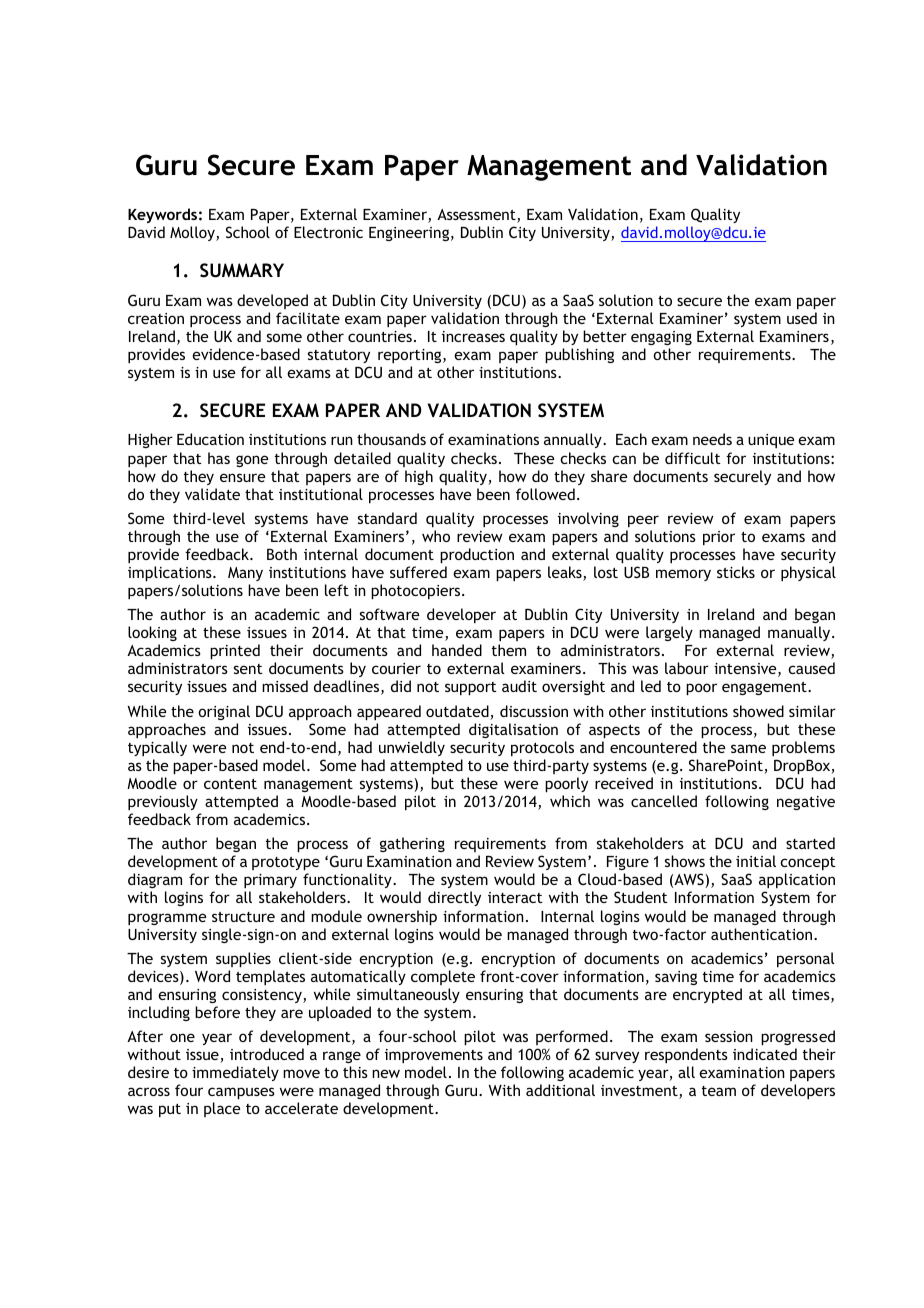 The image size is (924, 1308). Describe the element at coordinates (212, 494) in the document. I see `validate` at that location.
